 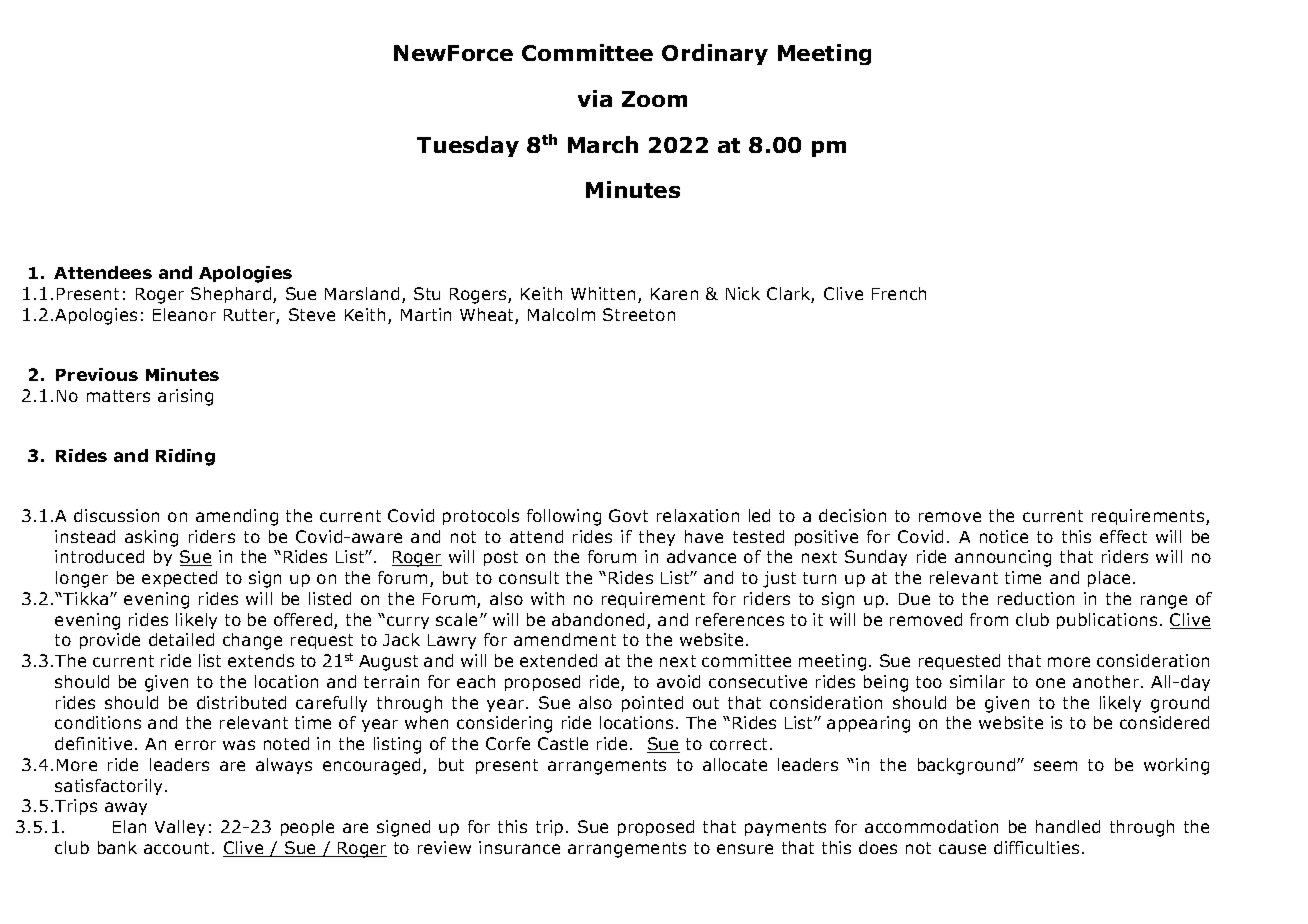 I want to click on notice, so click(x=1004, y=536).
